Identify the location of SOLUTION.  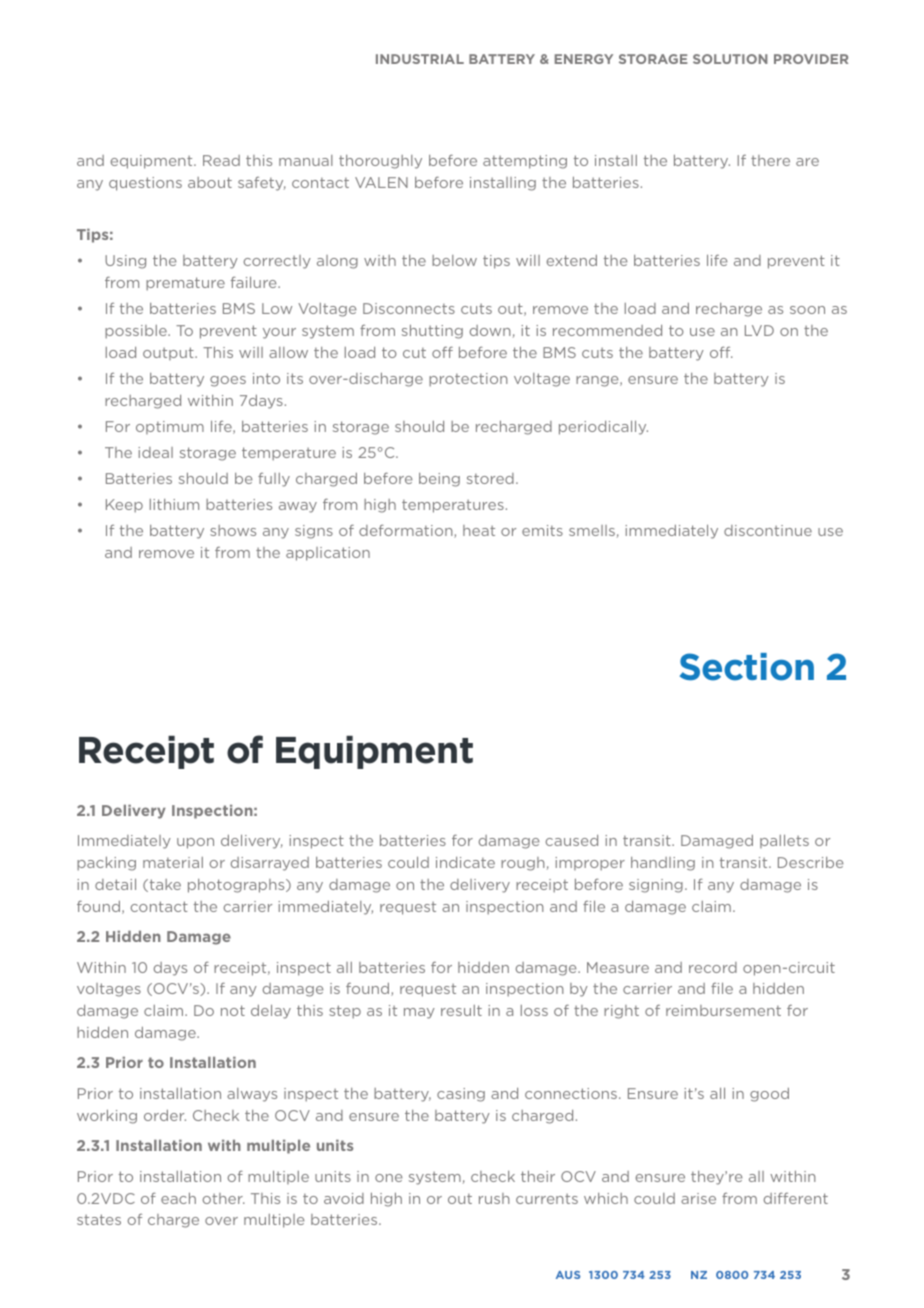
(730, 59).
